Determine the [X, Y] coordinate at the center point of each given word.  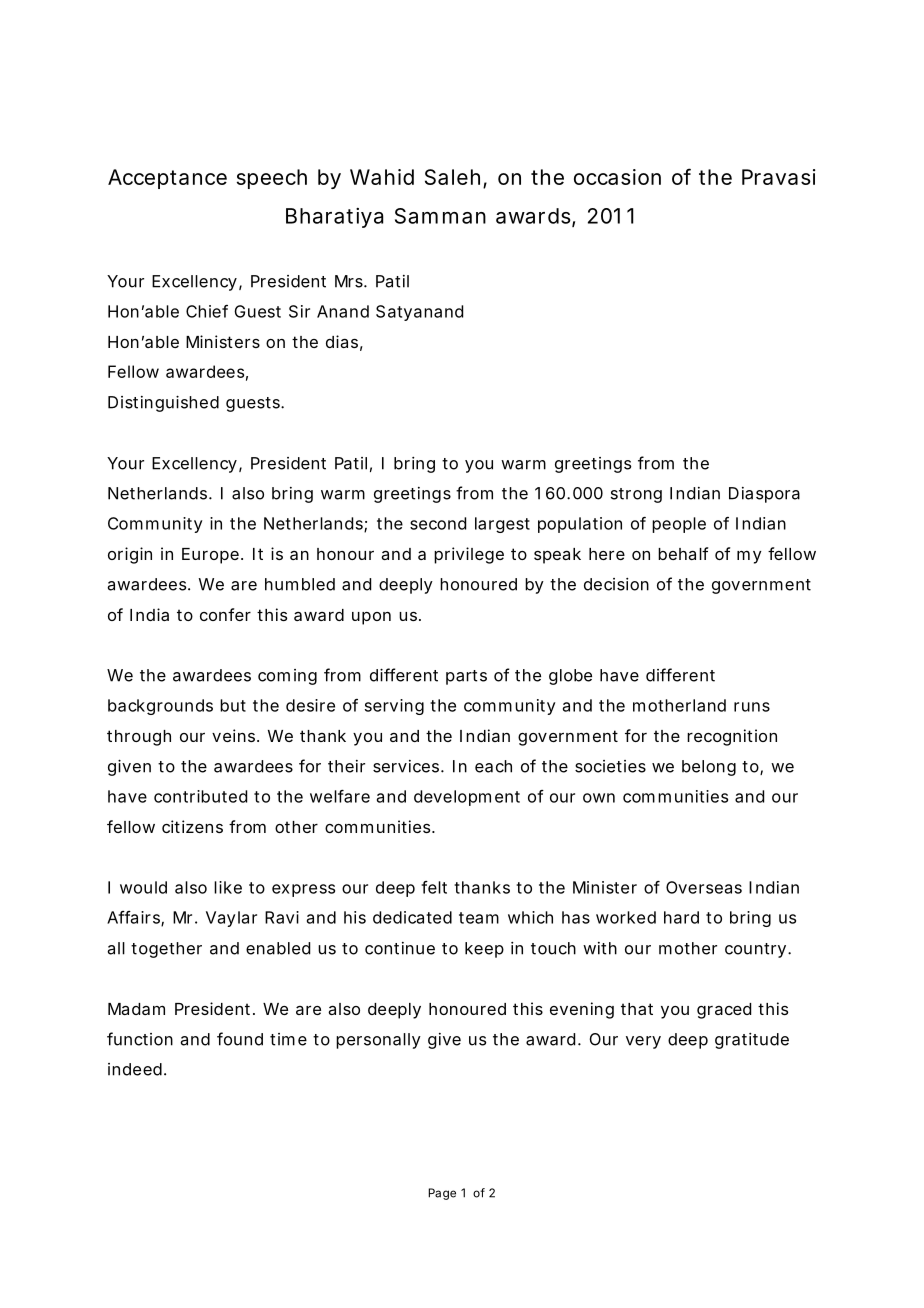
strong [636, 495]
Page [442, 1194]
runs [752, 707]
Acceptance [167, 179]
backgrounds [160, 707]
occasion [617, 177]
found [240, 1039]
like [228, 887]
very [643, 1042]
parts [466, 677]
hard [681, 917]
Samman [440, 216]
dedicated [412, 917]
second [438, 523]
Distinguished [163, 403]
